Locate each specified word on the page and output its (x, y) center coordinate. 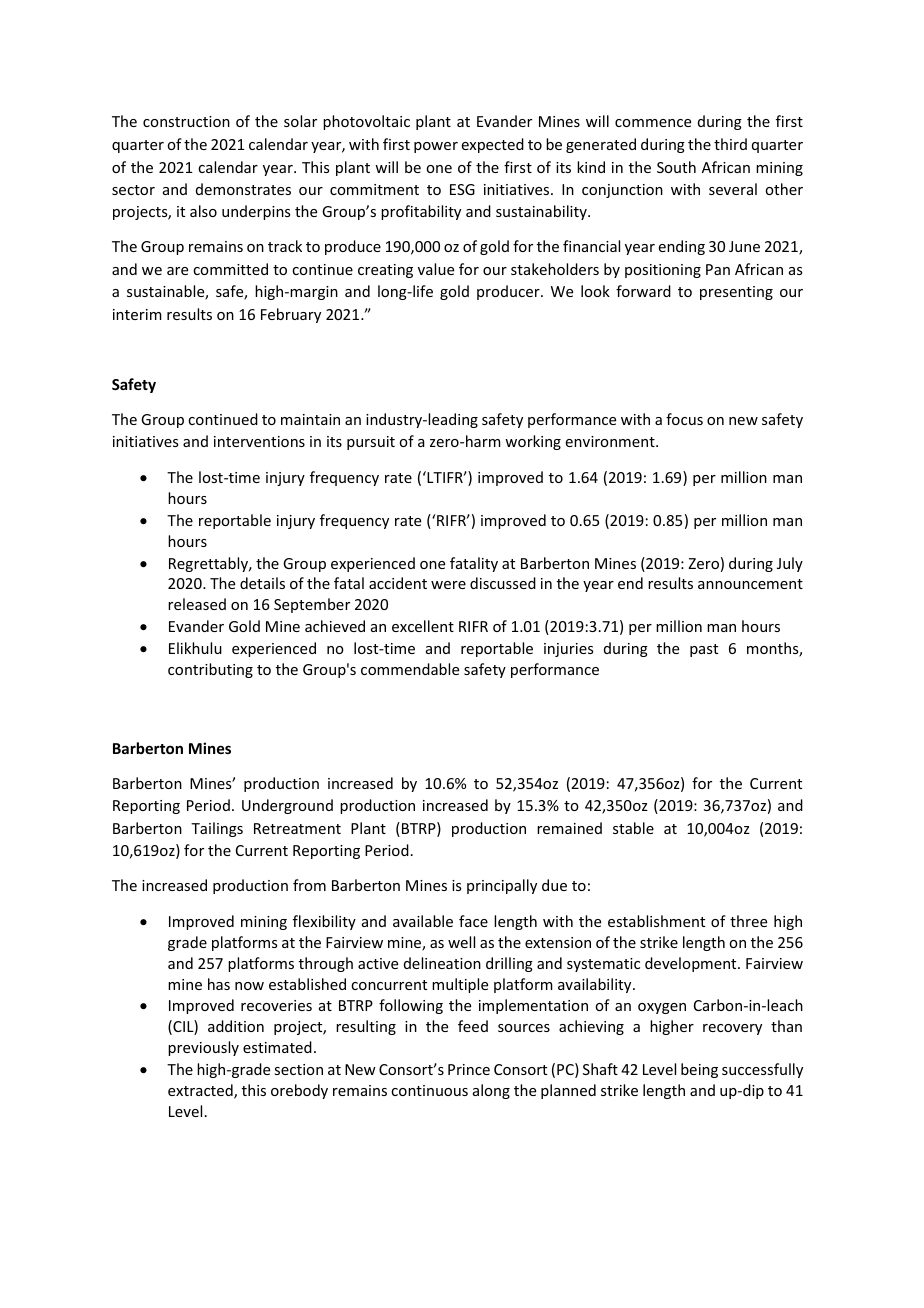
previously (203, 1048)
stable (633, 828)
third (730, 144)
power (436, 147)
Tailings (217, 829)
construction (186, 121)
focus (684, 419)
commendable (410, 669)
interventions (259, 441)
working (533, 442)
